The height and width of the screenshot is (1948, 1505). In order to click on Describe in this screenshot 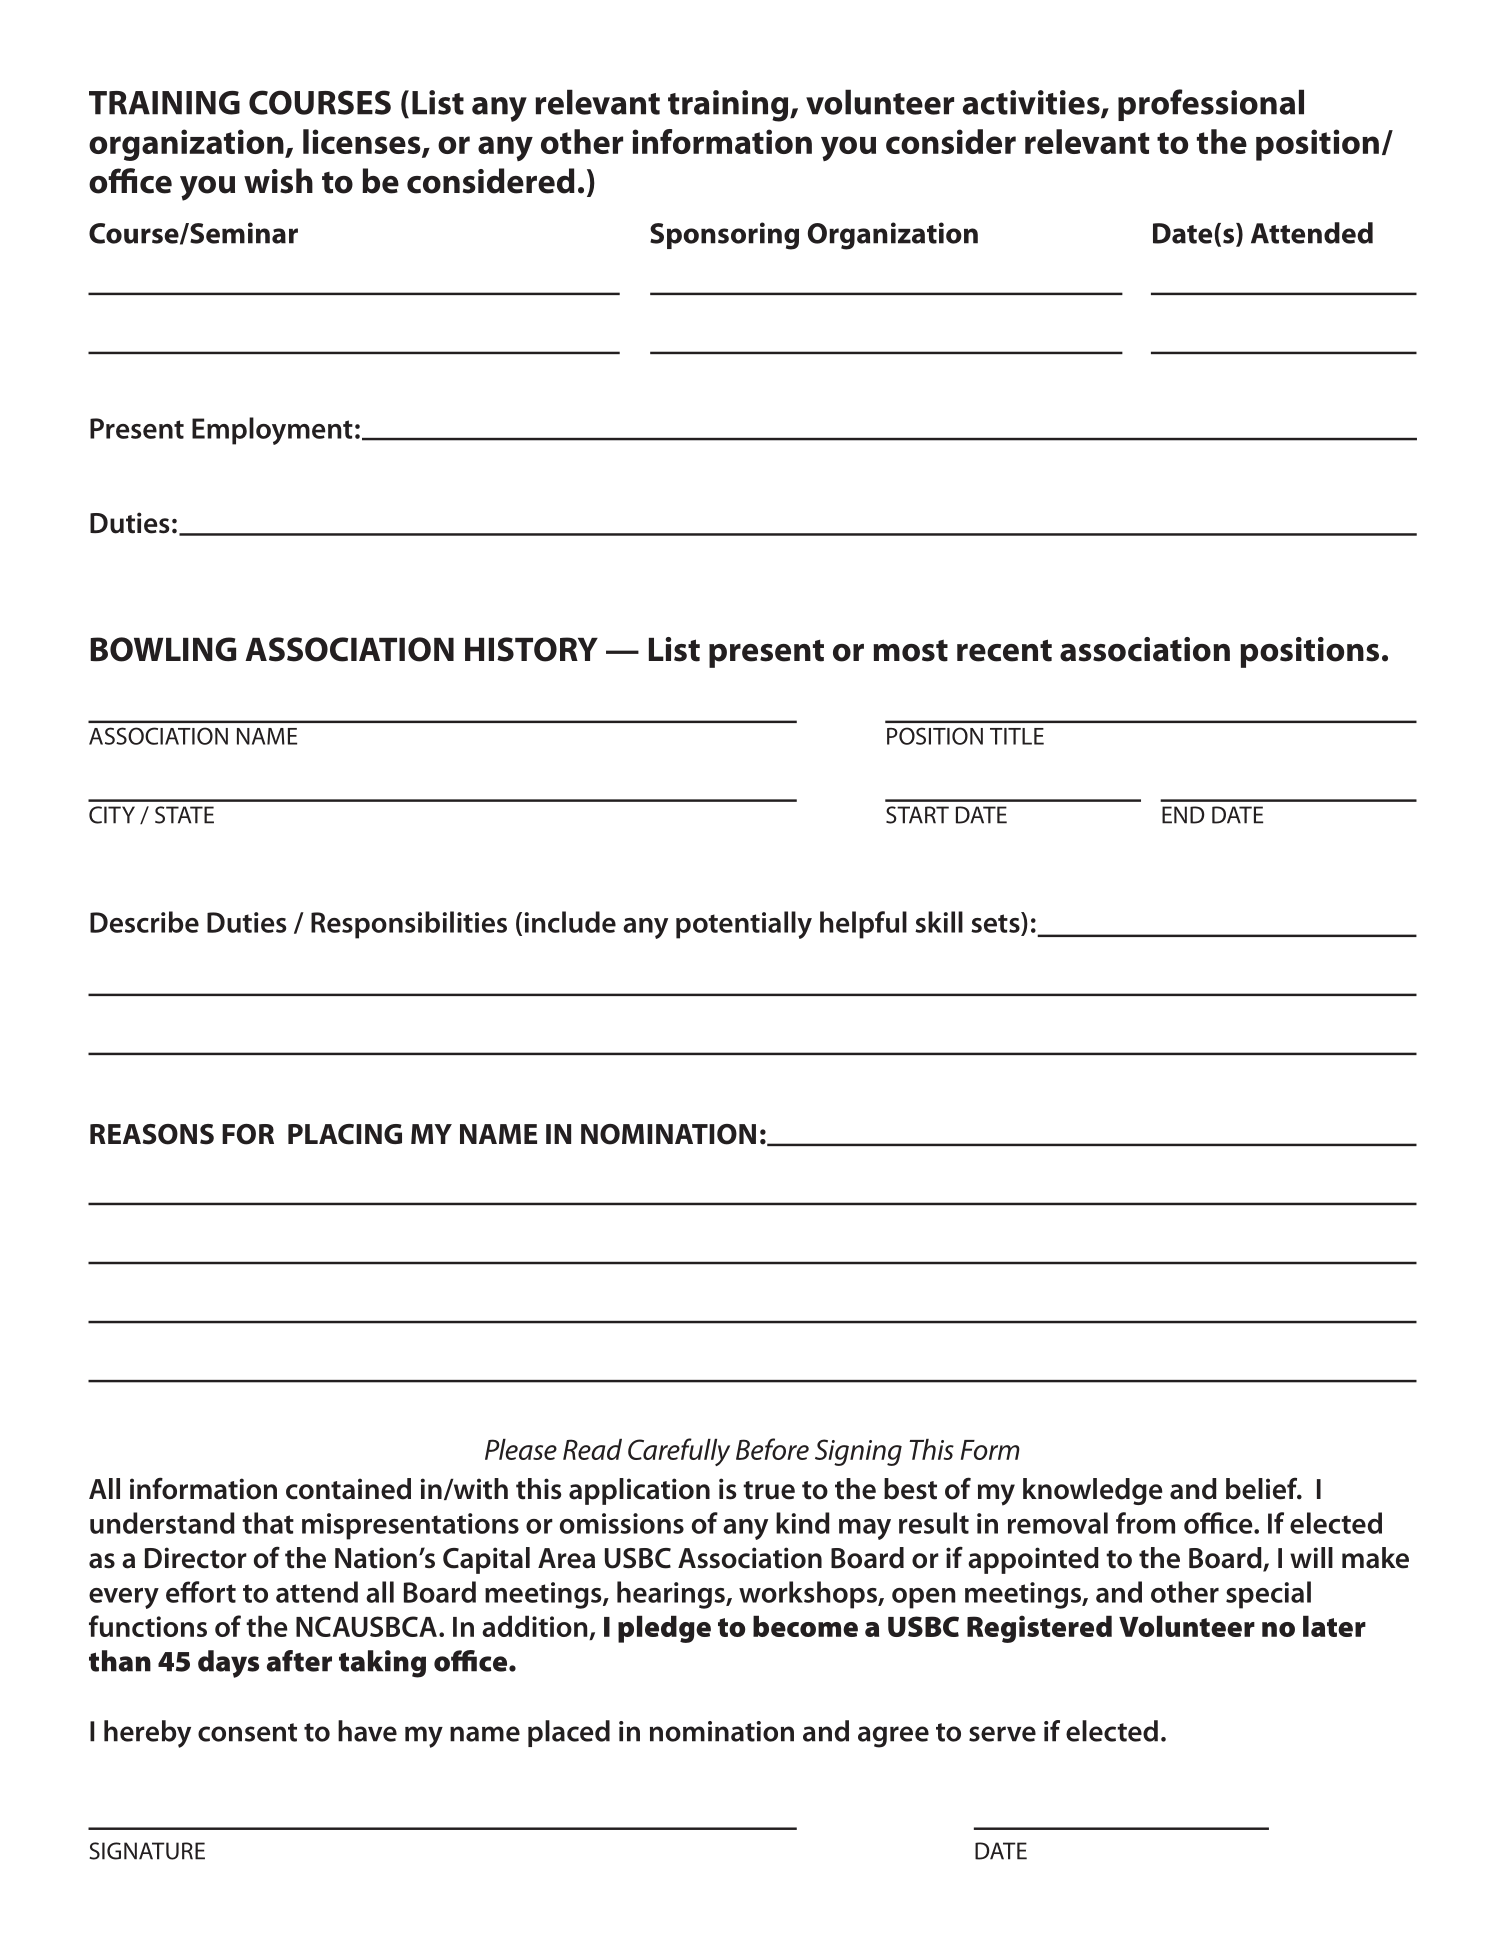, I will do `click(144, 922)`.
